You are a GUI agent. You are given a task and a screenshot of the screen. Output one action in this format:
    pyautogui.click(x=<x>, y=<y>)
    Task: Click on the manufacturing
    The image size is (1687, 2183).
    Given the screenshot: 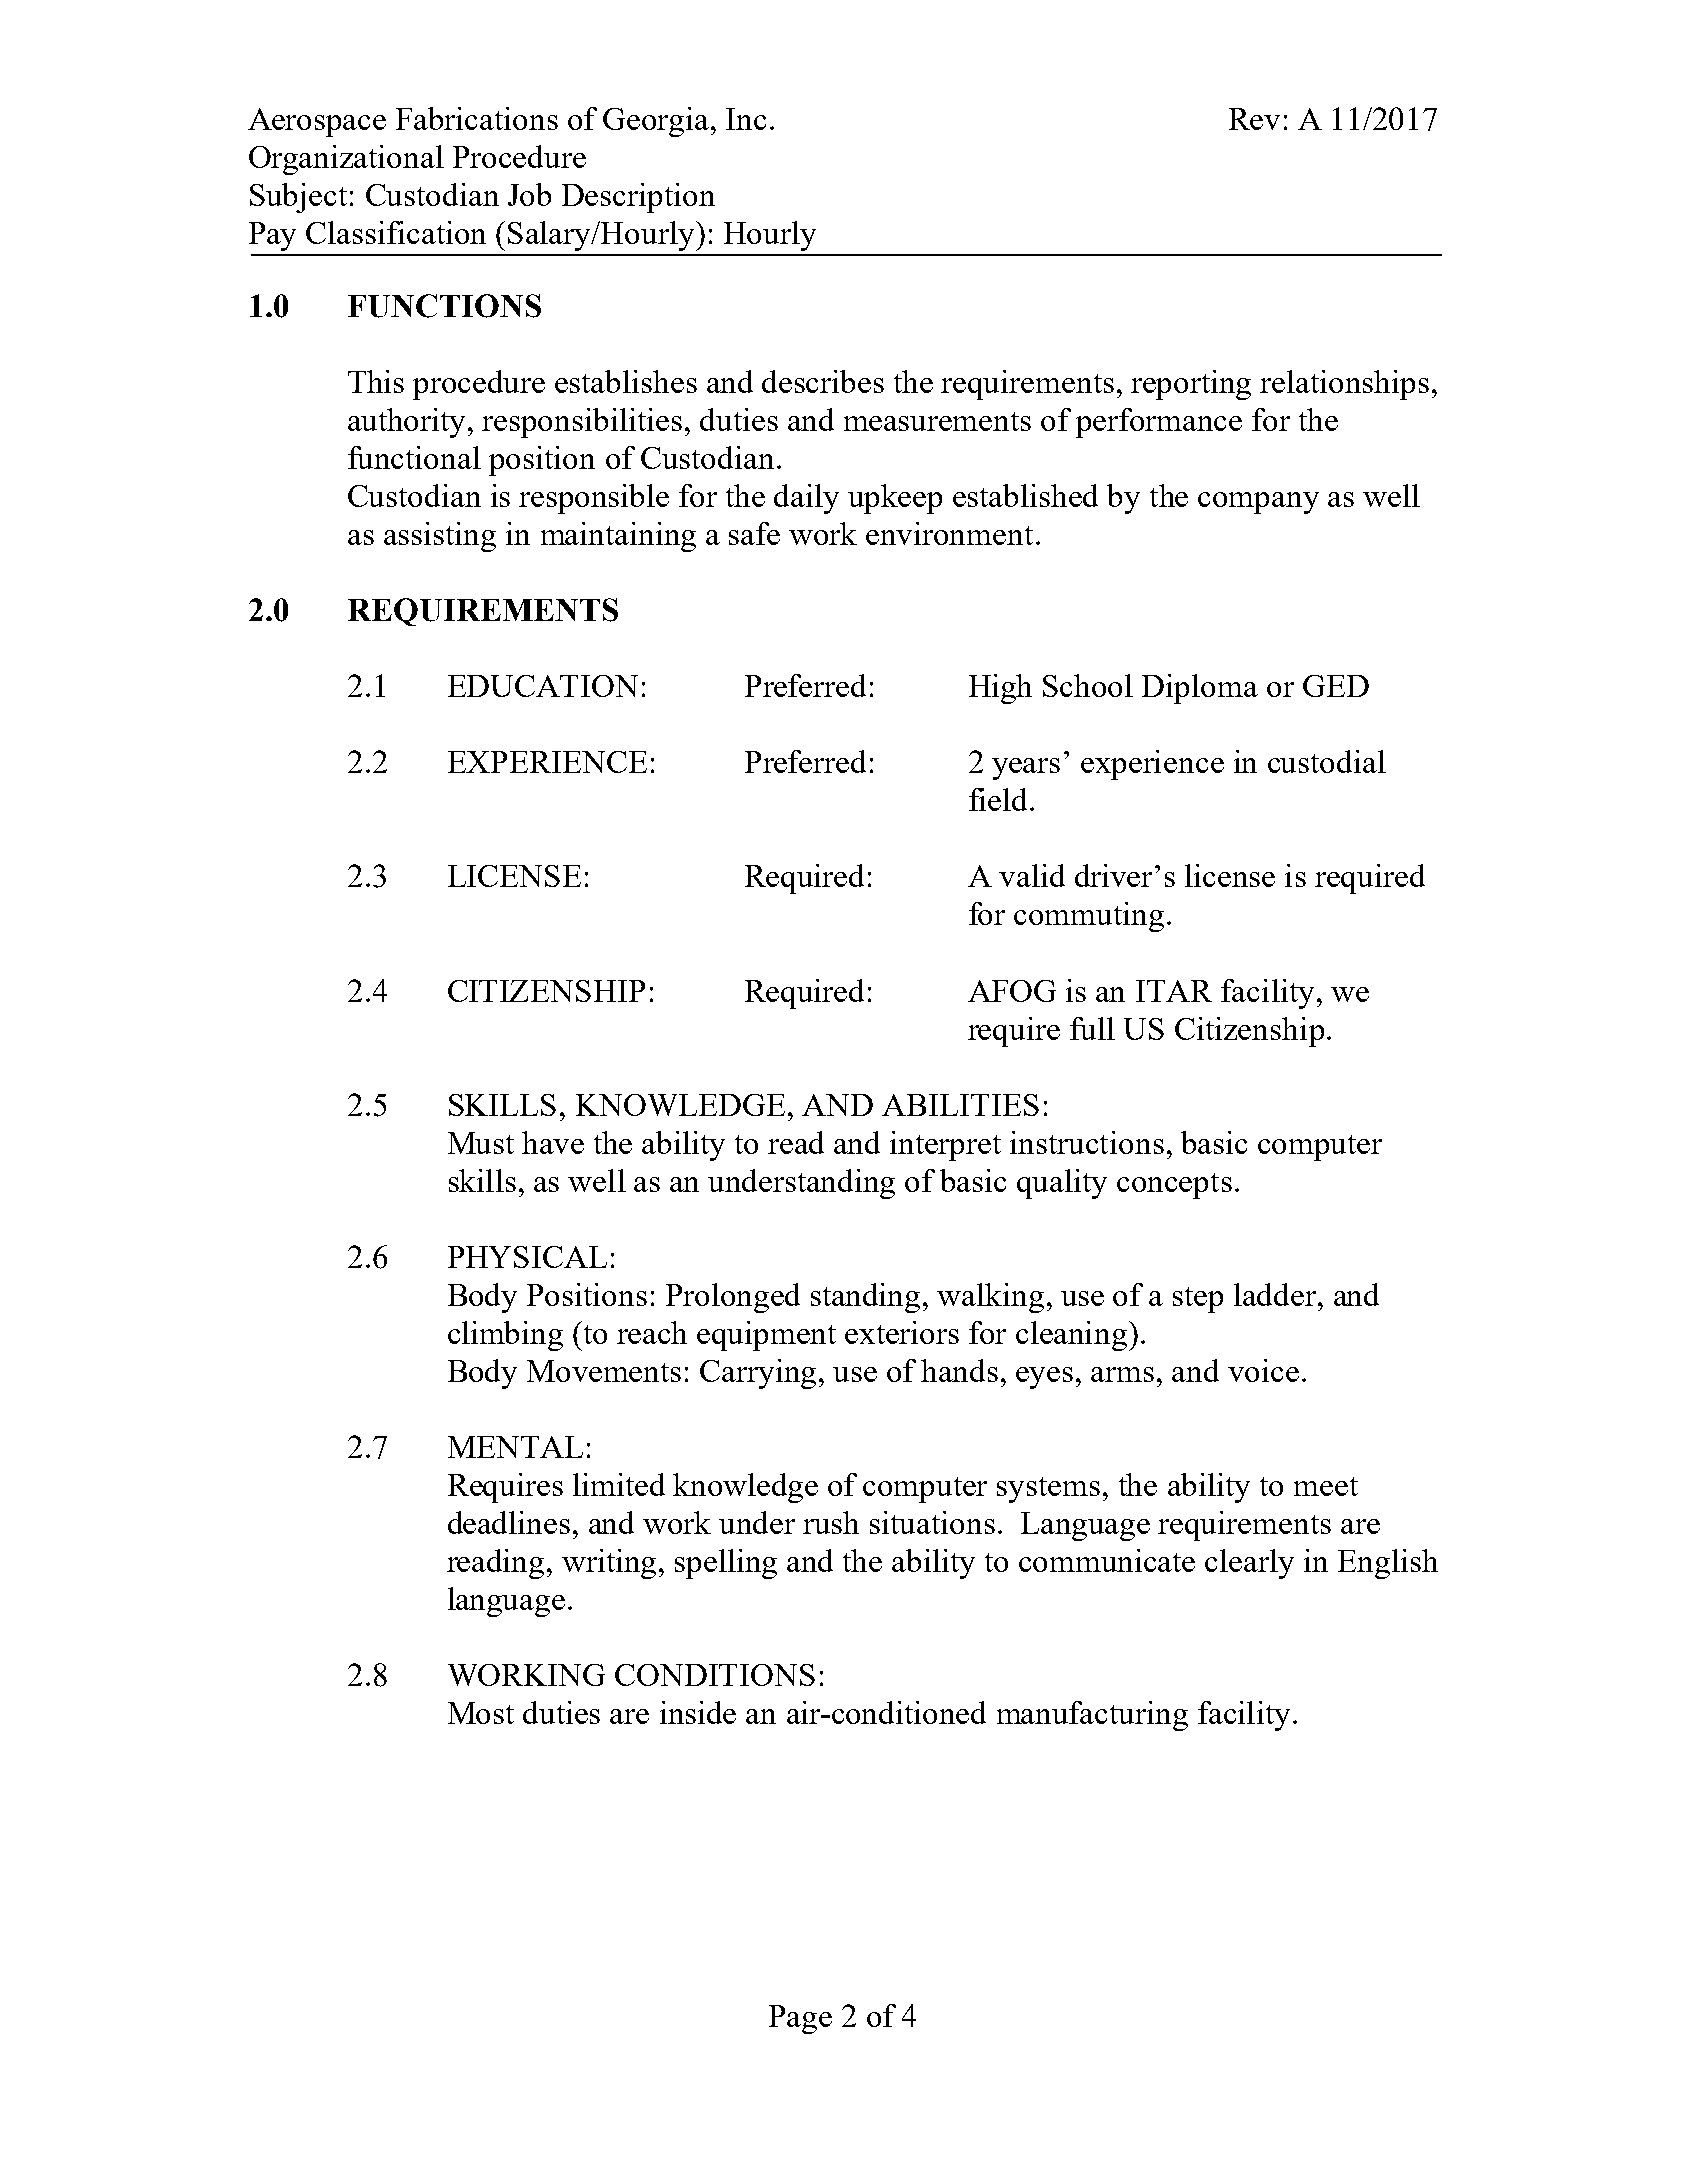 What is the action you would take?
    pyautogui.click(x=1092, y=1716)
